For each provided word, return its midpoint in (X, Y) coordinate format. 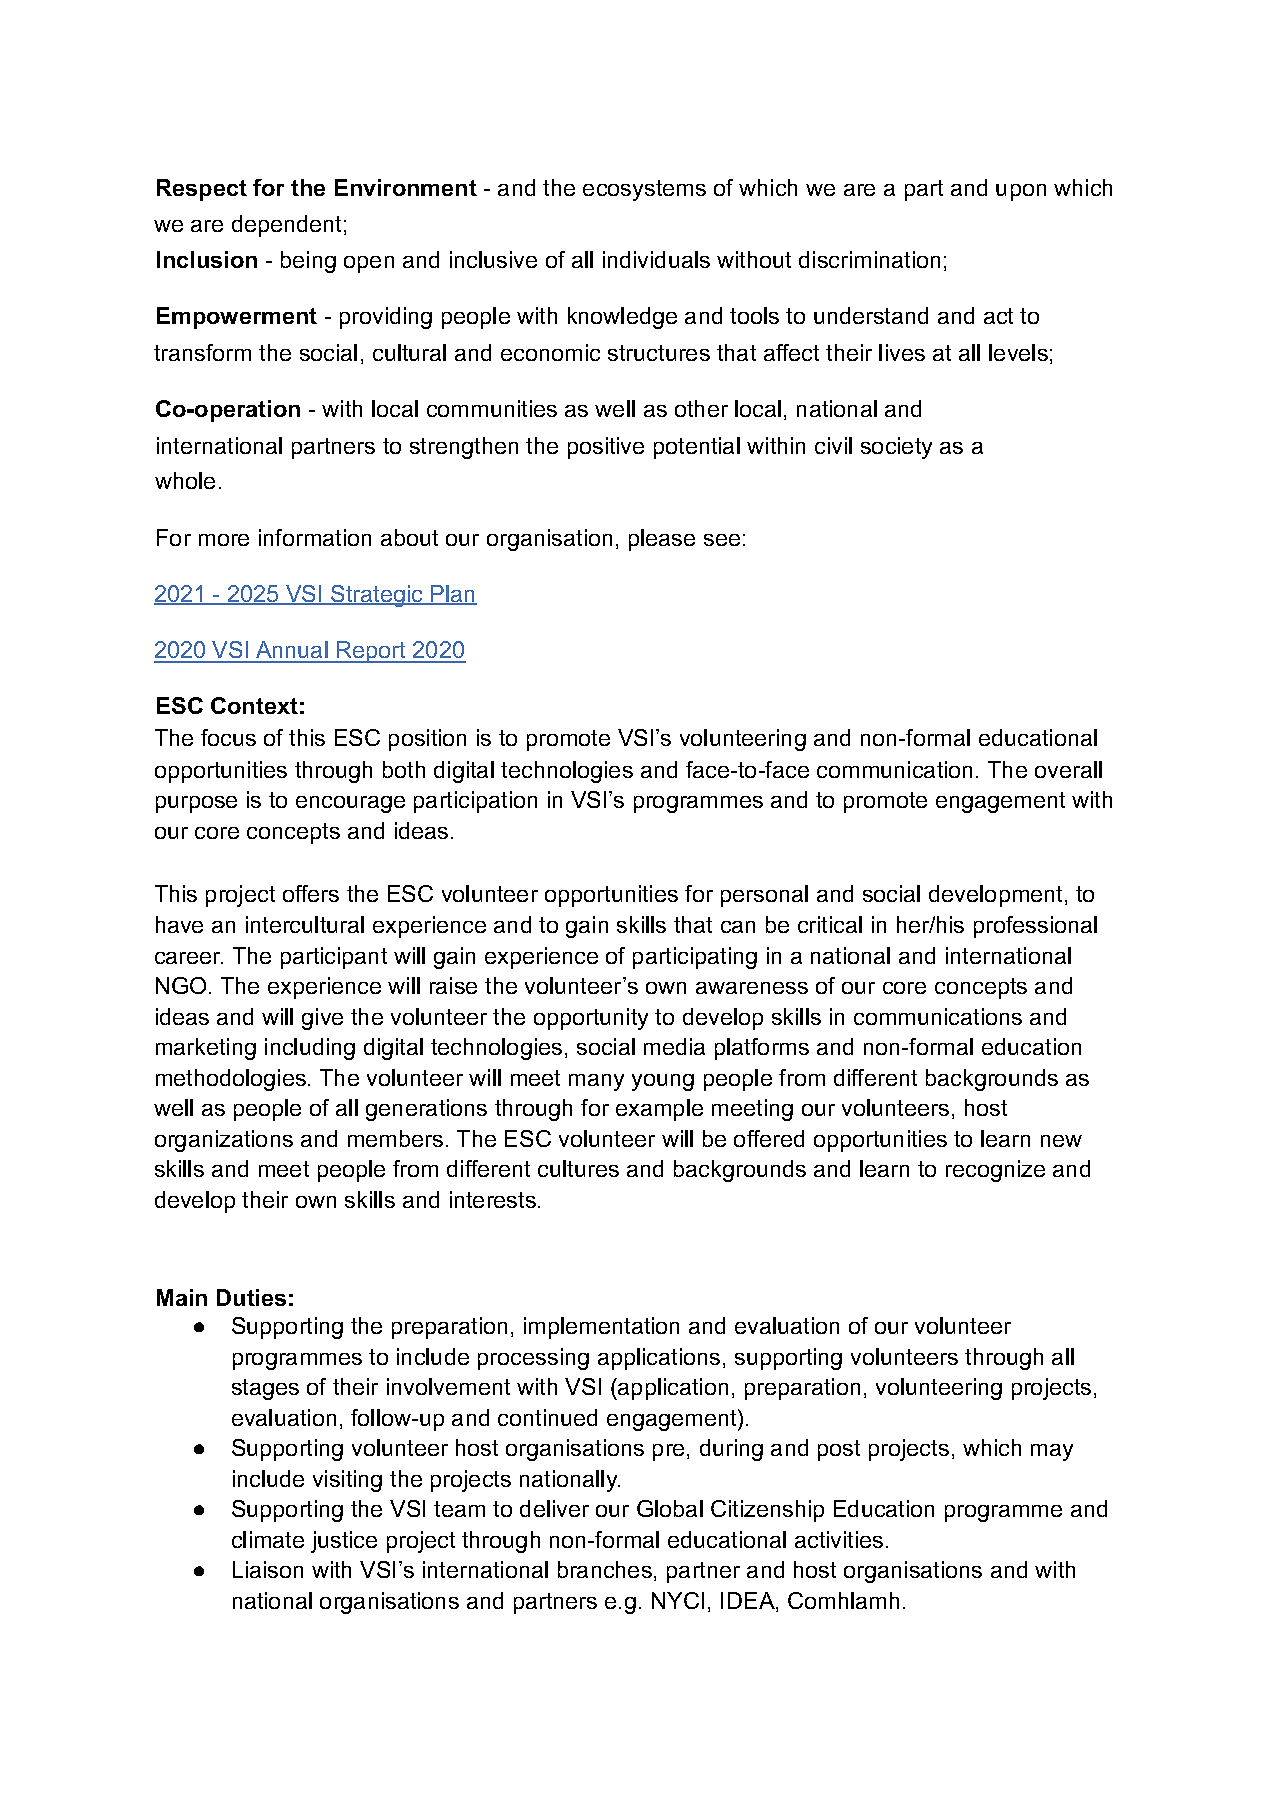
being (308, 262)
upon (1021, 192)
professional (1035, 927)
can (738, 927)
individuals (656, 259)
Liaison (268, 1569)
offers (311, 893)
